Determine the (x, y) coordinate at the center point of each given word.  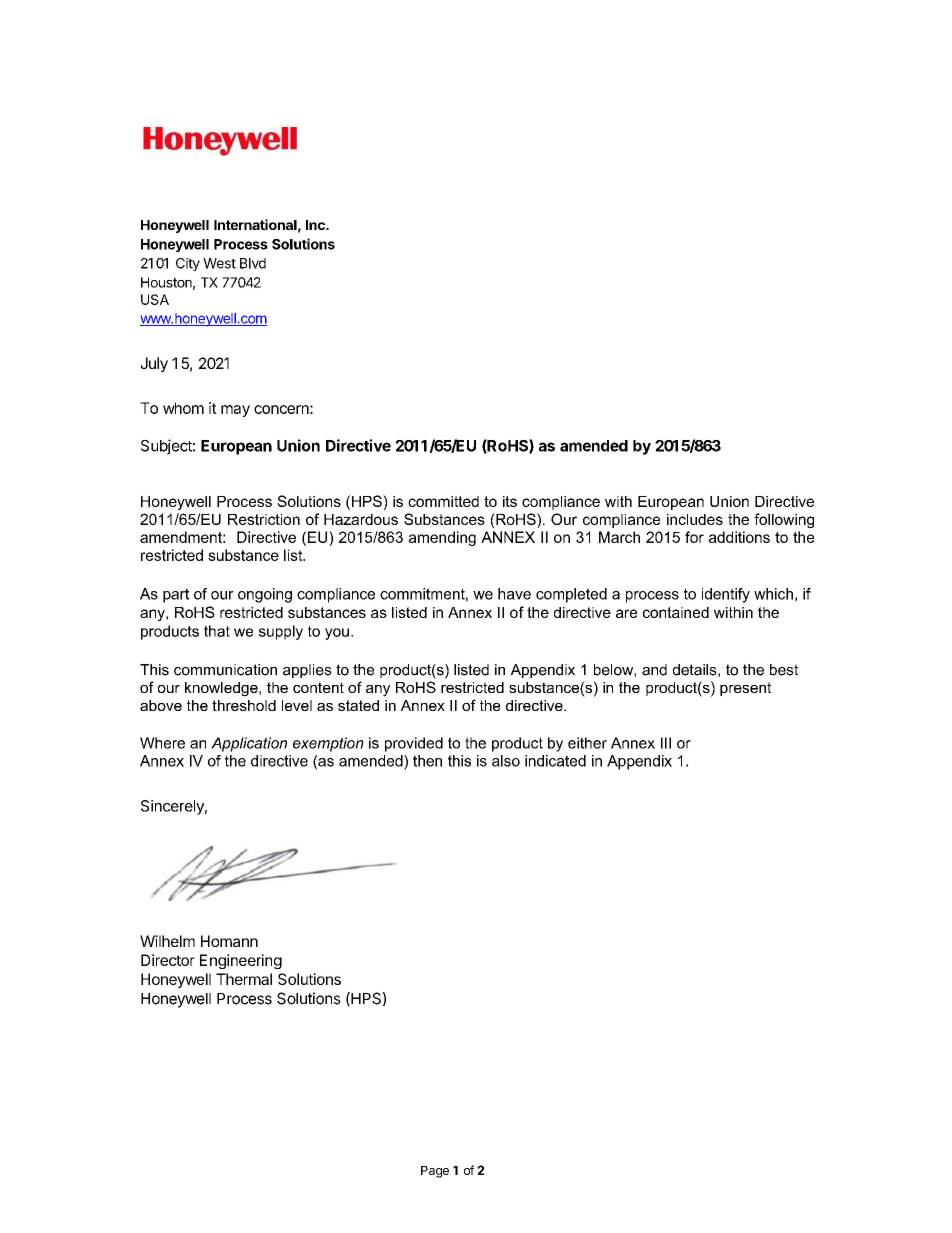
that (217, 631)
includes (695, 519)
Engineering (241, 961)
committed (443, 501)
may (235, 411)
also (506, 761)
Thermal (244, 979)
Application (249, 744)
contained (676, 612)
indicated (555, 761)
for (694, 537)
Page (435, 1172)
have (514, 594)
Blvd (253, 263)
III (666, 743)
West (219, 263)
